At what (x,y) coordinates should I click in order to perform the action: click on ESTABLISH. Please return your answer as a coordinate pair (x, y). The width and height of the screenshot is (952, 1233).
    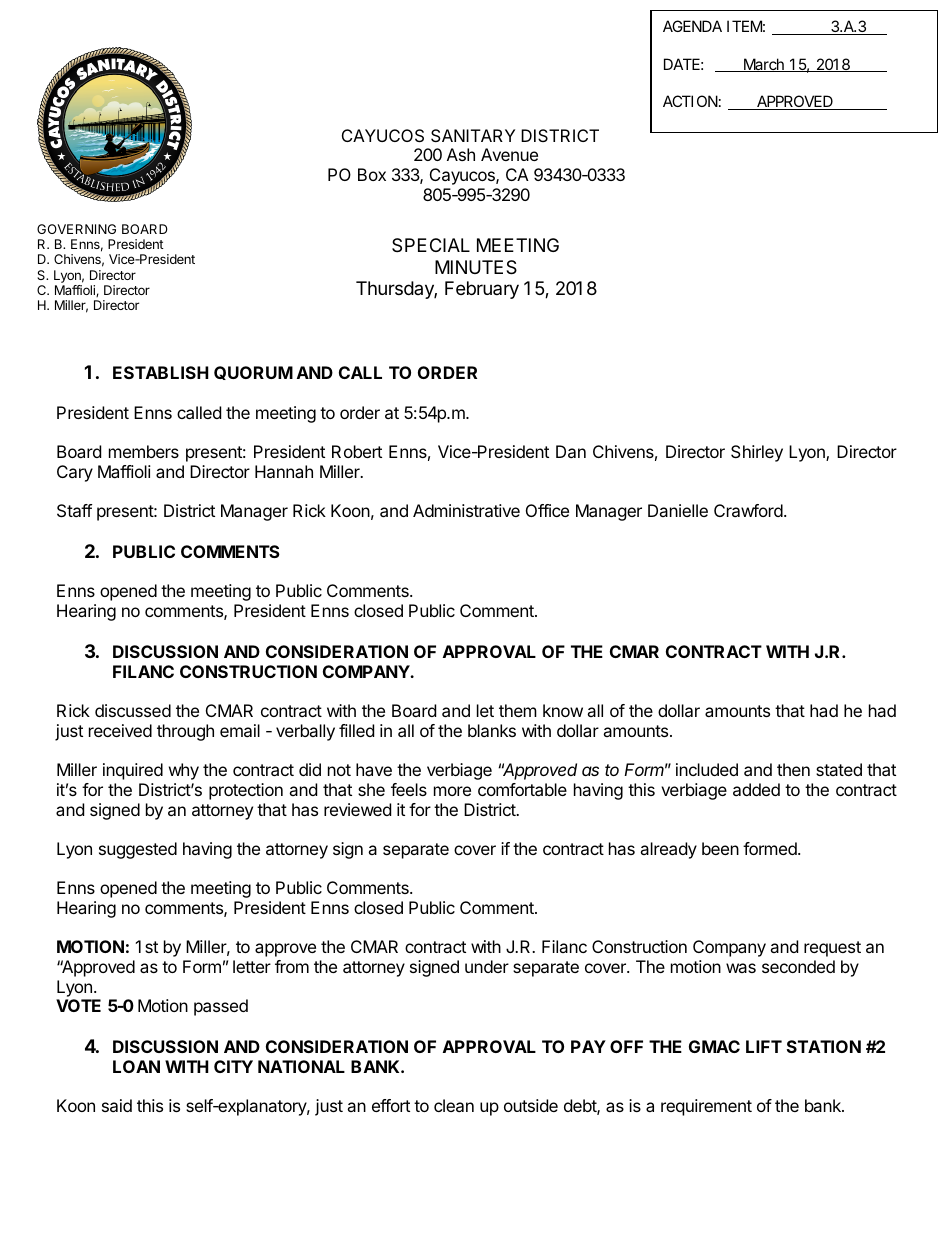
    Looking at the image, I should click on (161, 372).
